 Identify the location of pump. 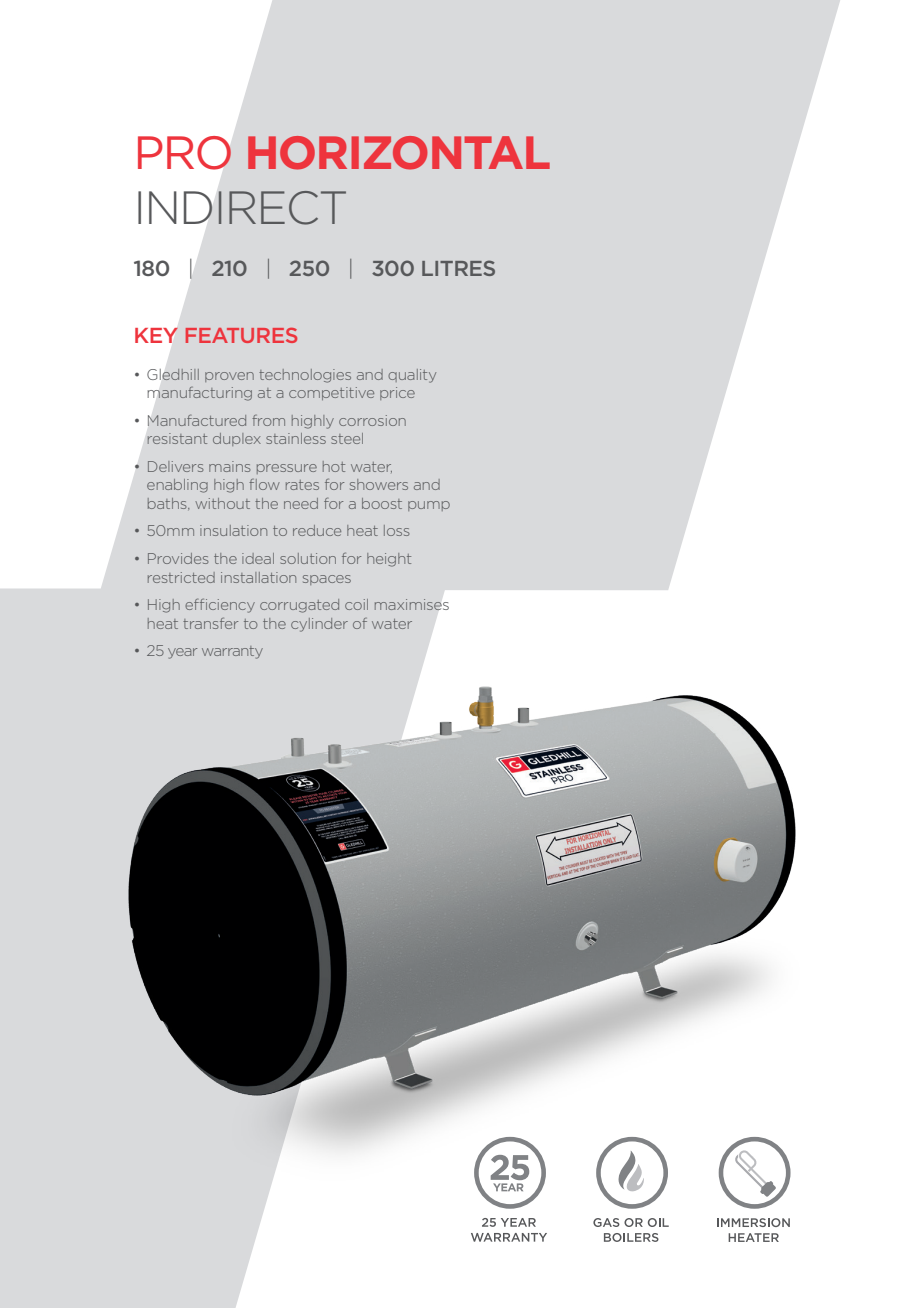
(429, 506).
